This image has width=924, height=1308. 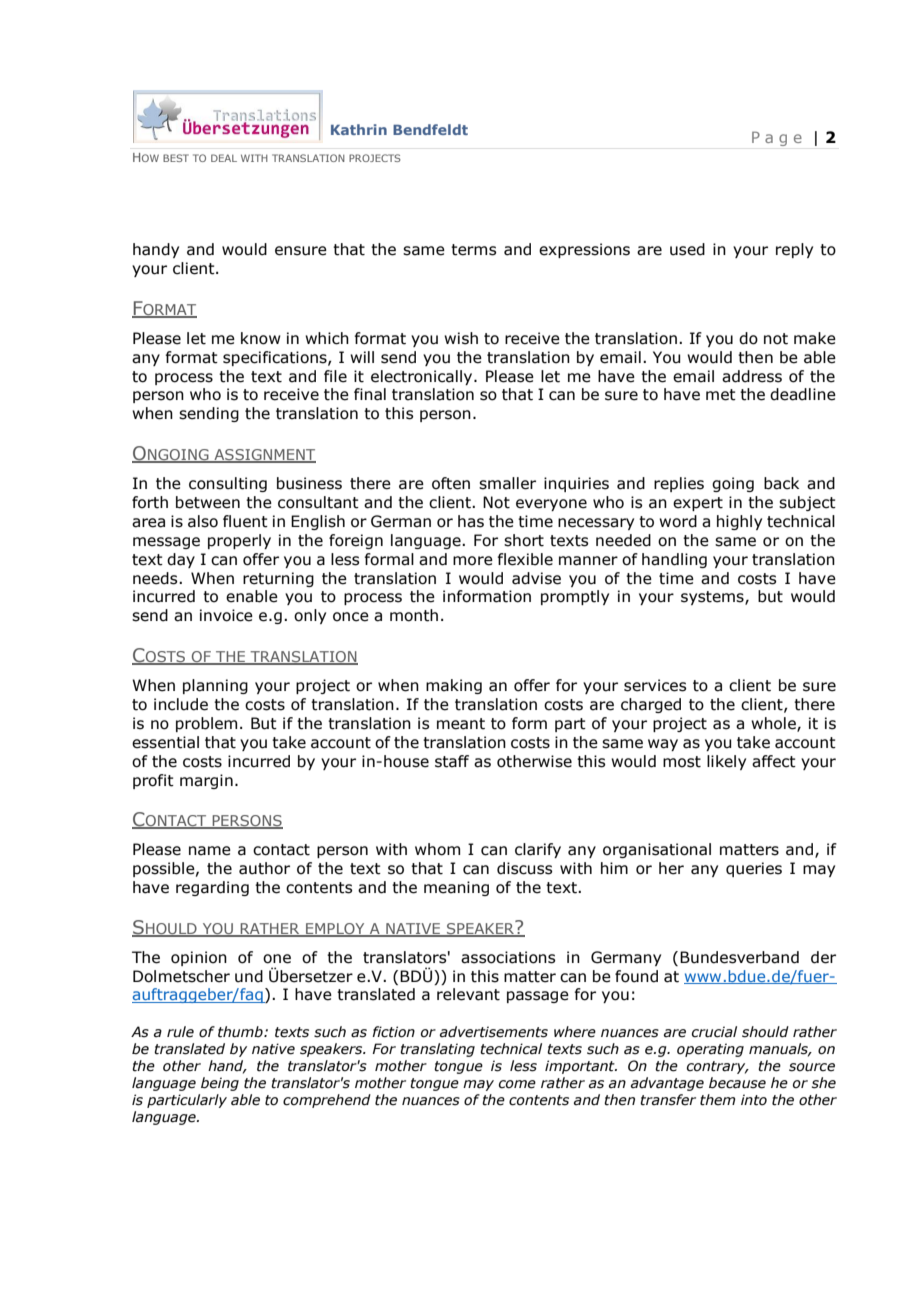 I want to click on likely, so click(x=726, y=762).
